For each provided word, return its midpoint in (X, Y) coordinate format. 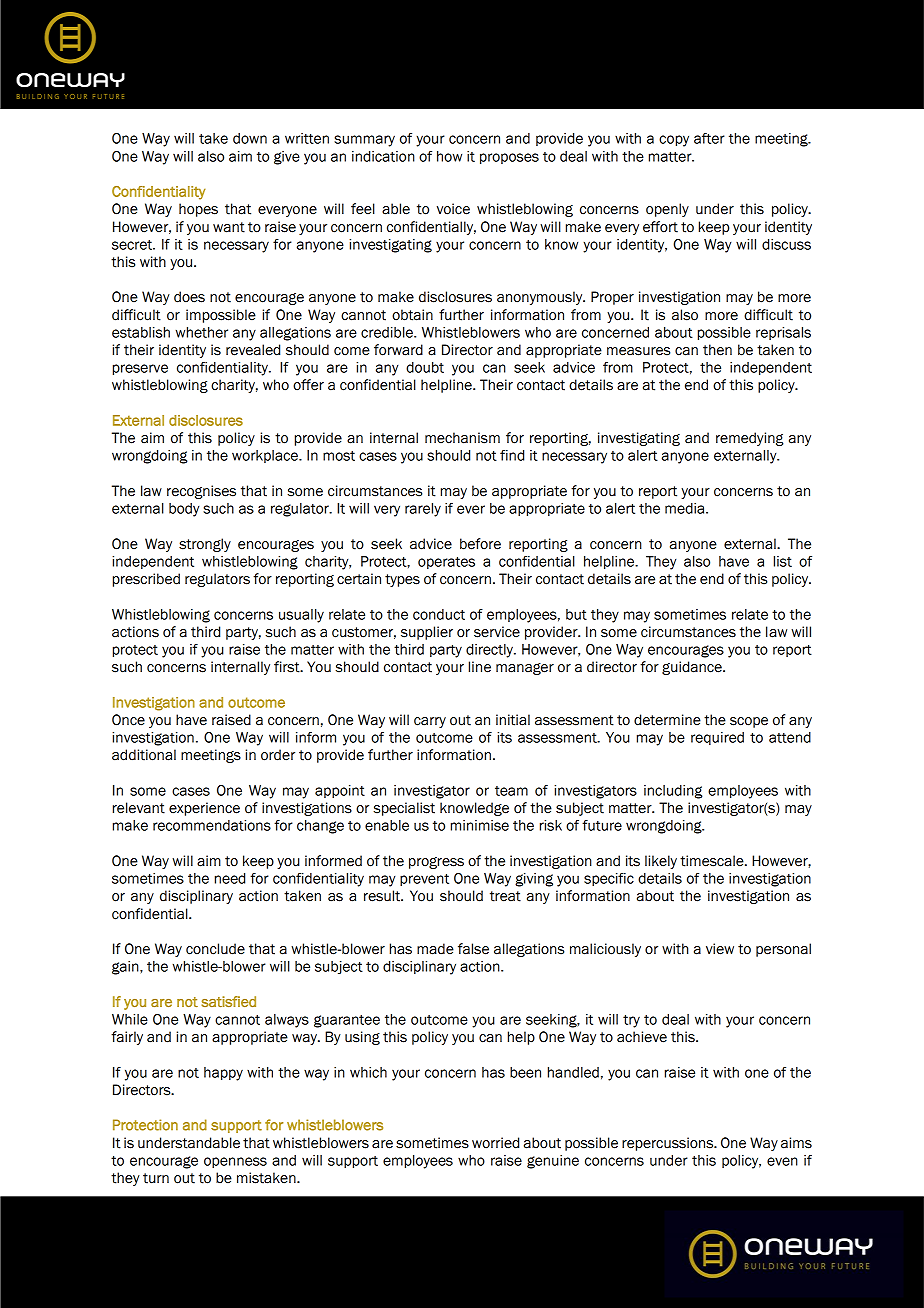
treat (505, 896)
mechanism (462, 438)
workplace (266, 456)
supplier (427, 633)
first (288, 667)
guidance (693, 668)
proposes (509, 158)
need (230, 878)
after (709, 138)
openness (235, 1162)
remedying (750, 439)
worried (495, 1143)
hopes (198, 210)
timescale (713, 861)
